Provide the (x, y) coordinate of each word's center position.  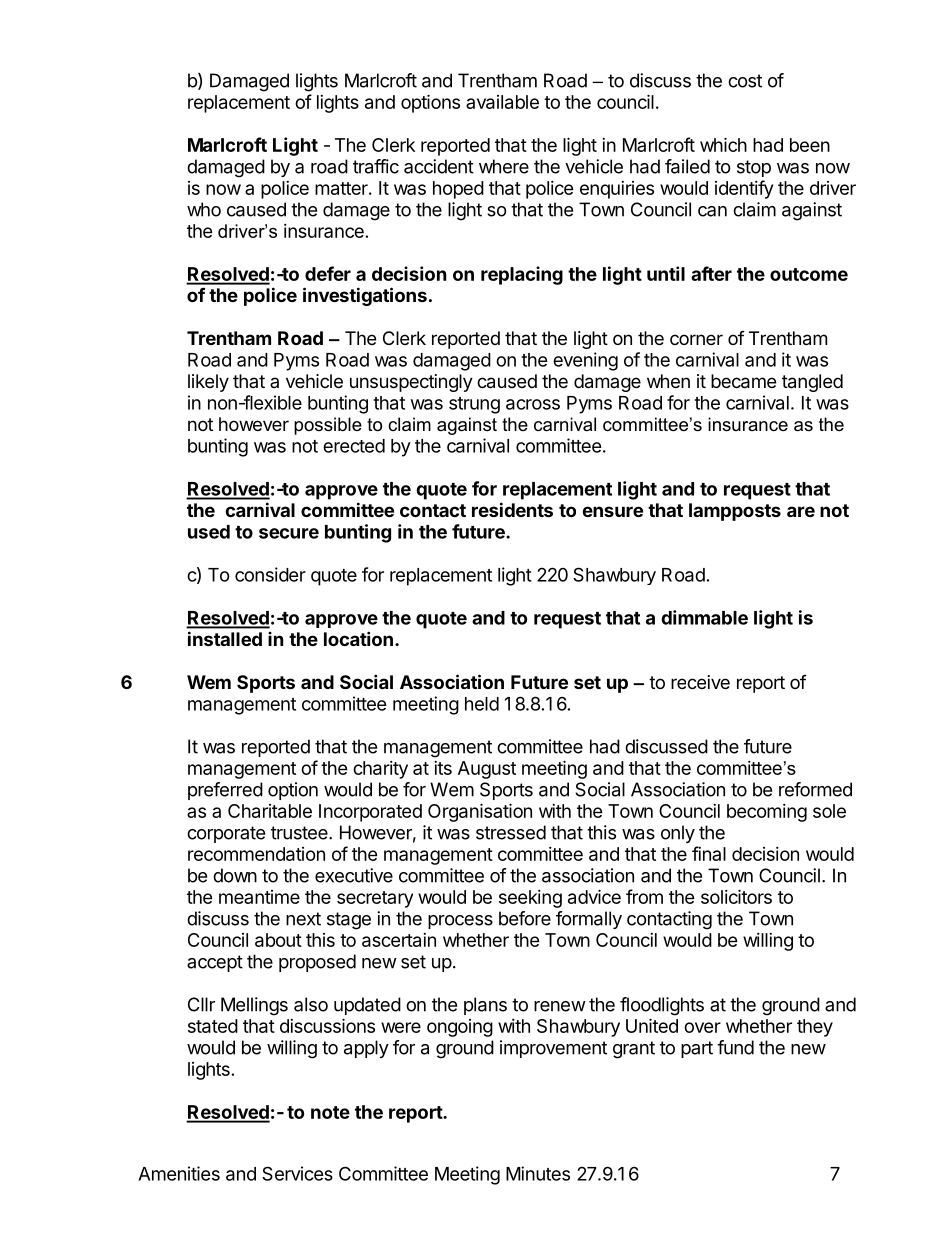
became (743, 381)
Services (297, 1173)
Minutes (538, 1173)
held (482, 704)
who (204, 209)
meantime (259, 897)
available (502, 102)
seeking (530, 899)
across (533, 404)
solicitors (736, 896)
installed (225, 638)
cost (745, 81)
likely (208, 383)
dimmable (704, 617)
